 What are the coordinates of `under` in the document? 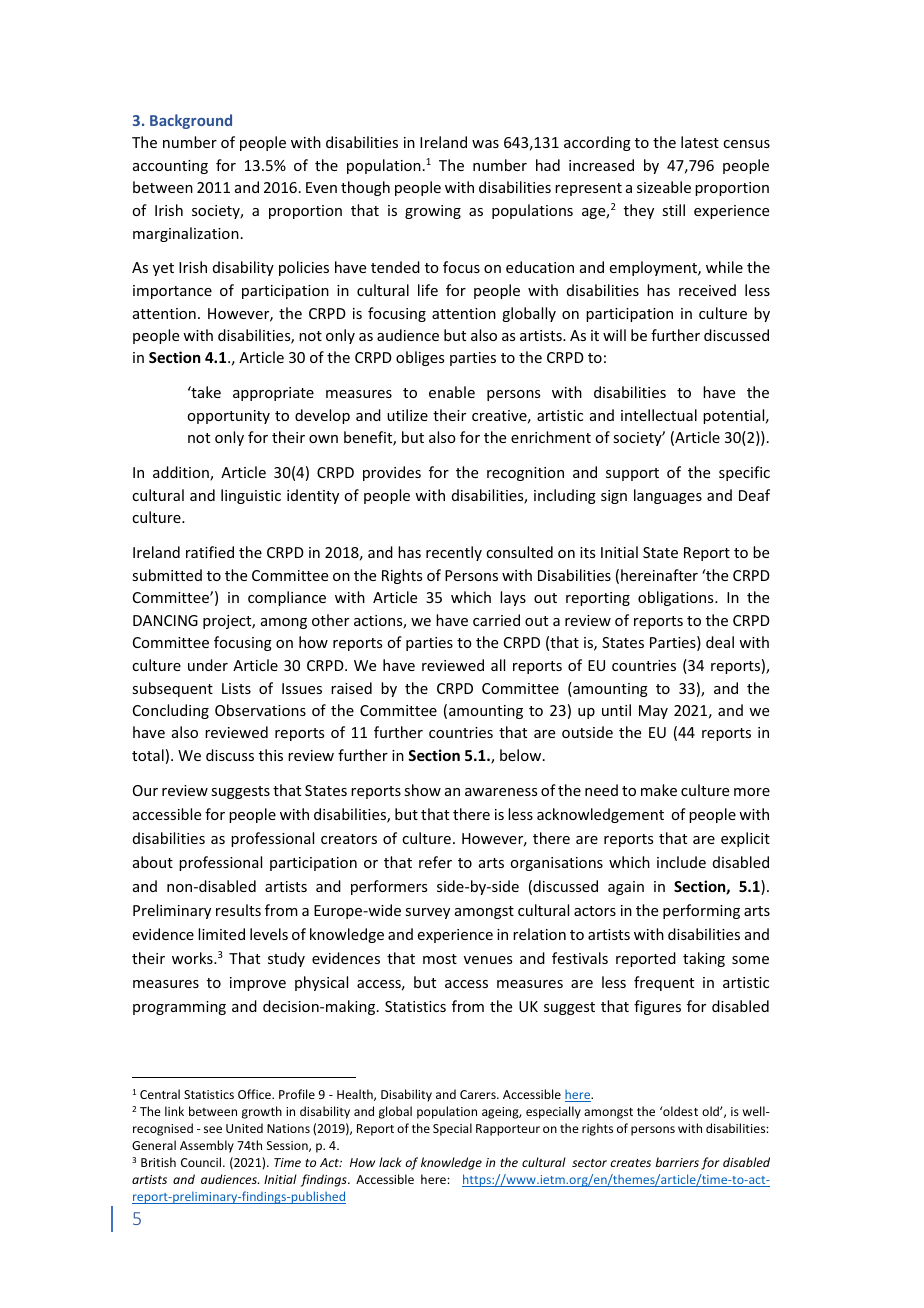 It's located at (208, 665).
